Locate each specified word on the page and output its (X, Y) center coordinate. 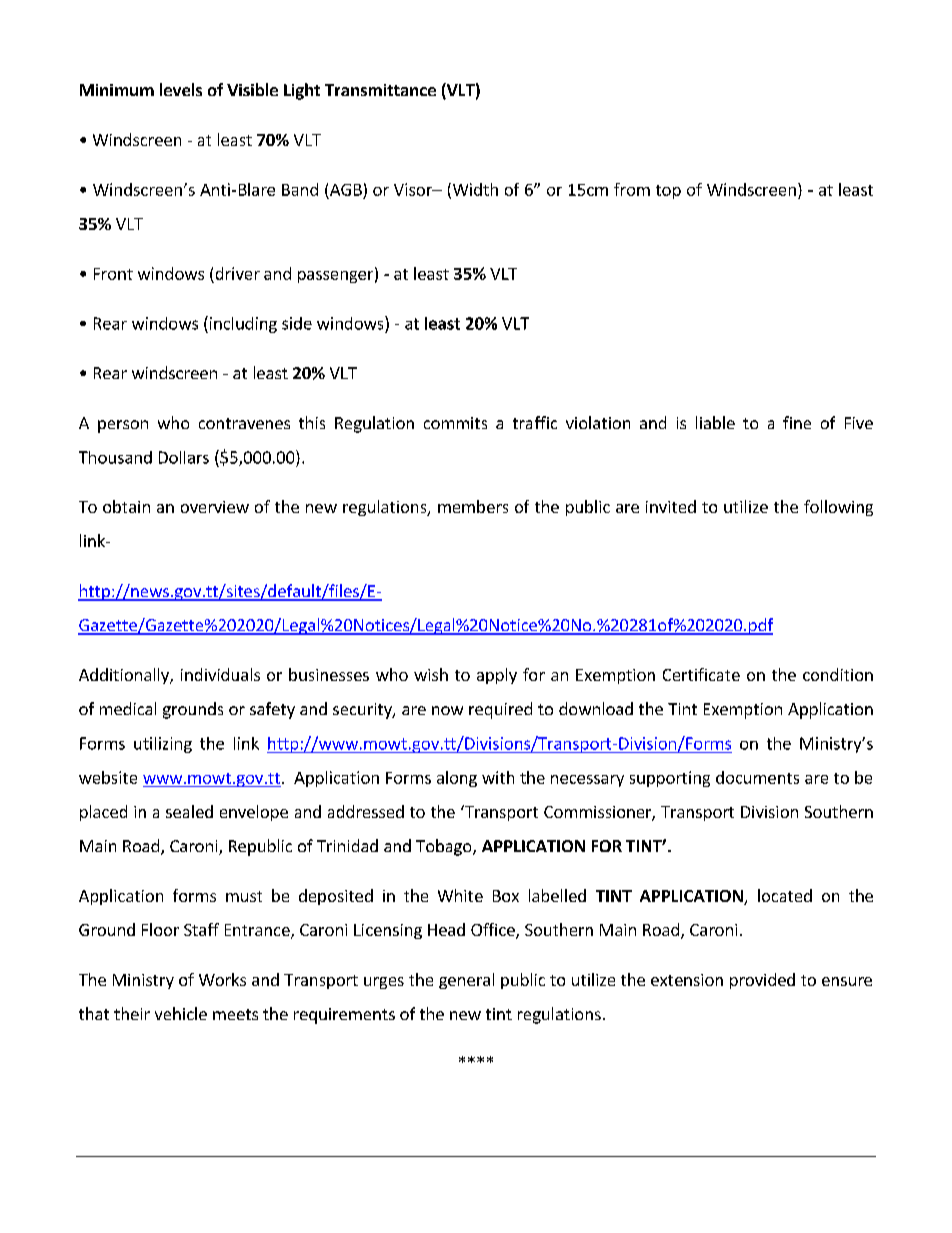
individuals (220, 674)
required (500, 710)
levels (181, 89)
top (668, 192)
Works (222, 979)
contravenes (244, 423)
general (466, 981)
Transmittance (380, 90)
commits (455, 423)
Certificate (701, 674)
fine (797, 422)
